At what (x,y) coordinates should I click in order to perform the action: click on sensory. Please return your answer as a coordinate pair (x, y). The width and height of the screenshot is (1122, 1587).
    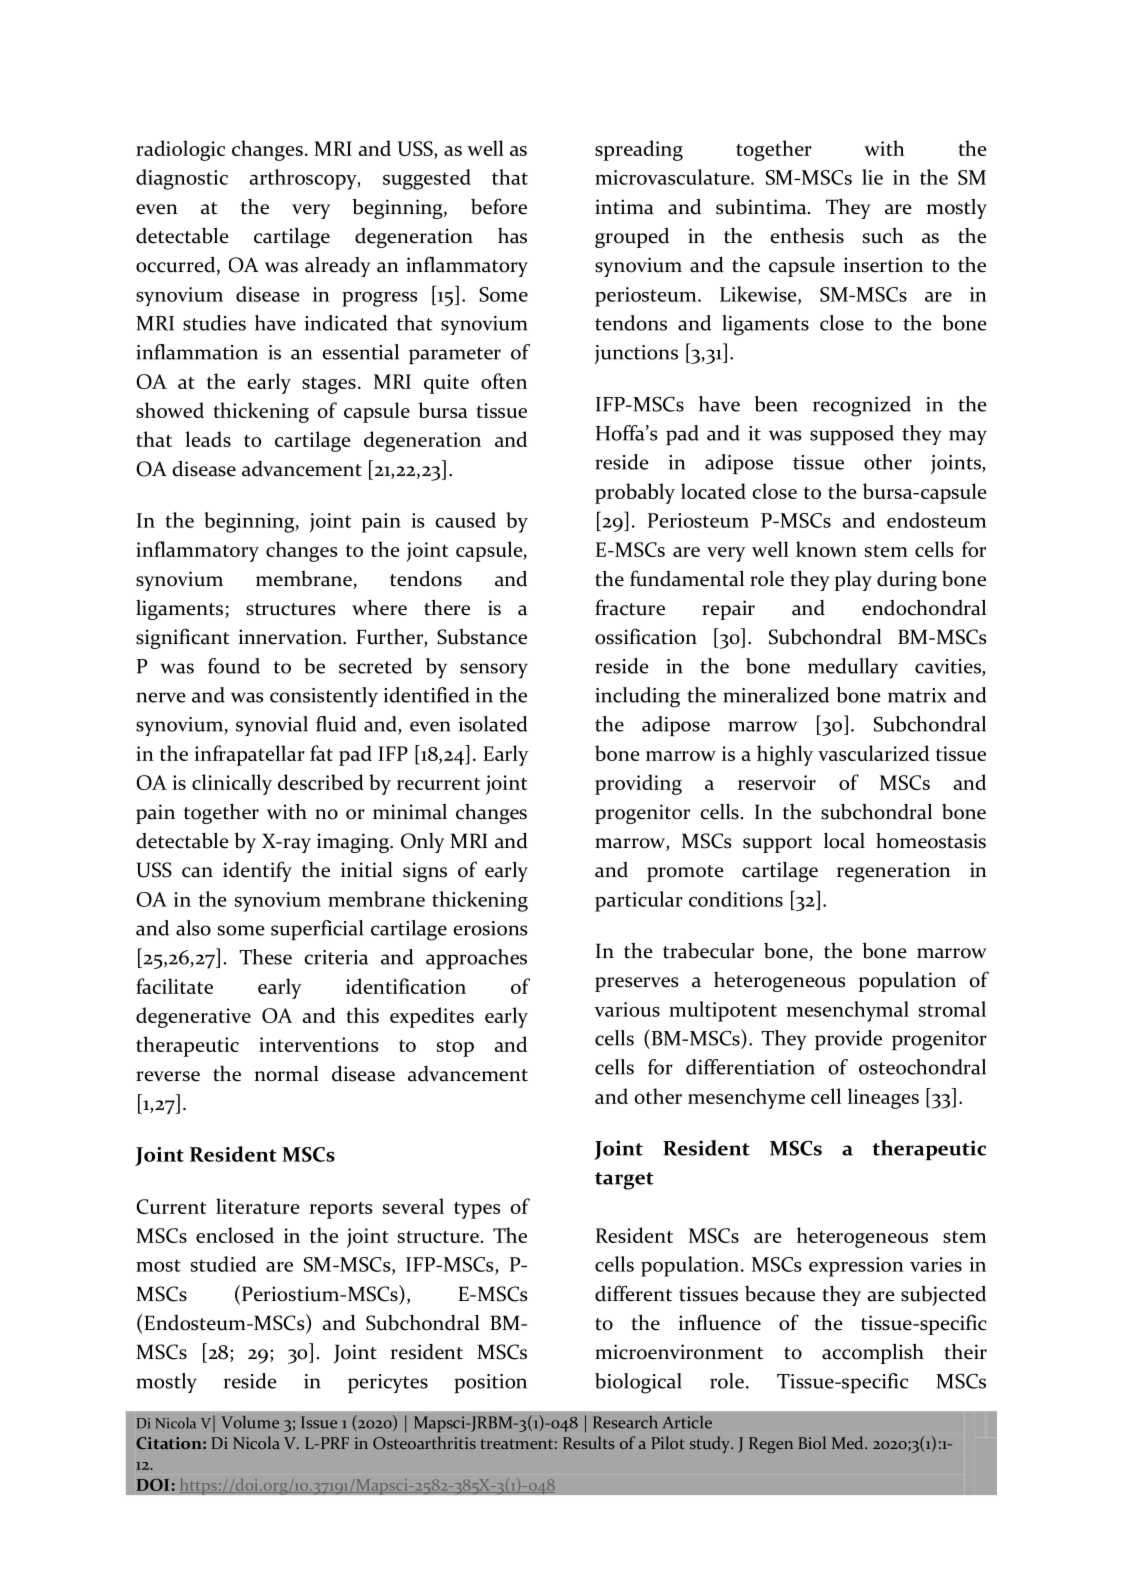
    Looking at the image, I should click on (494, 671).
